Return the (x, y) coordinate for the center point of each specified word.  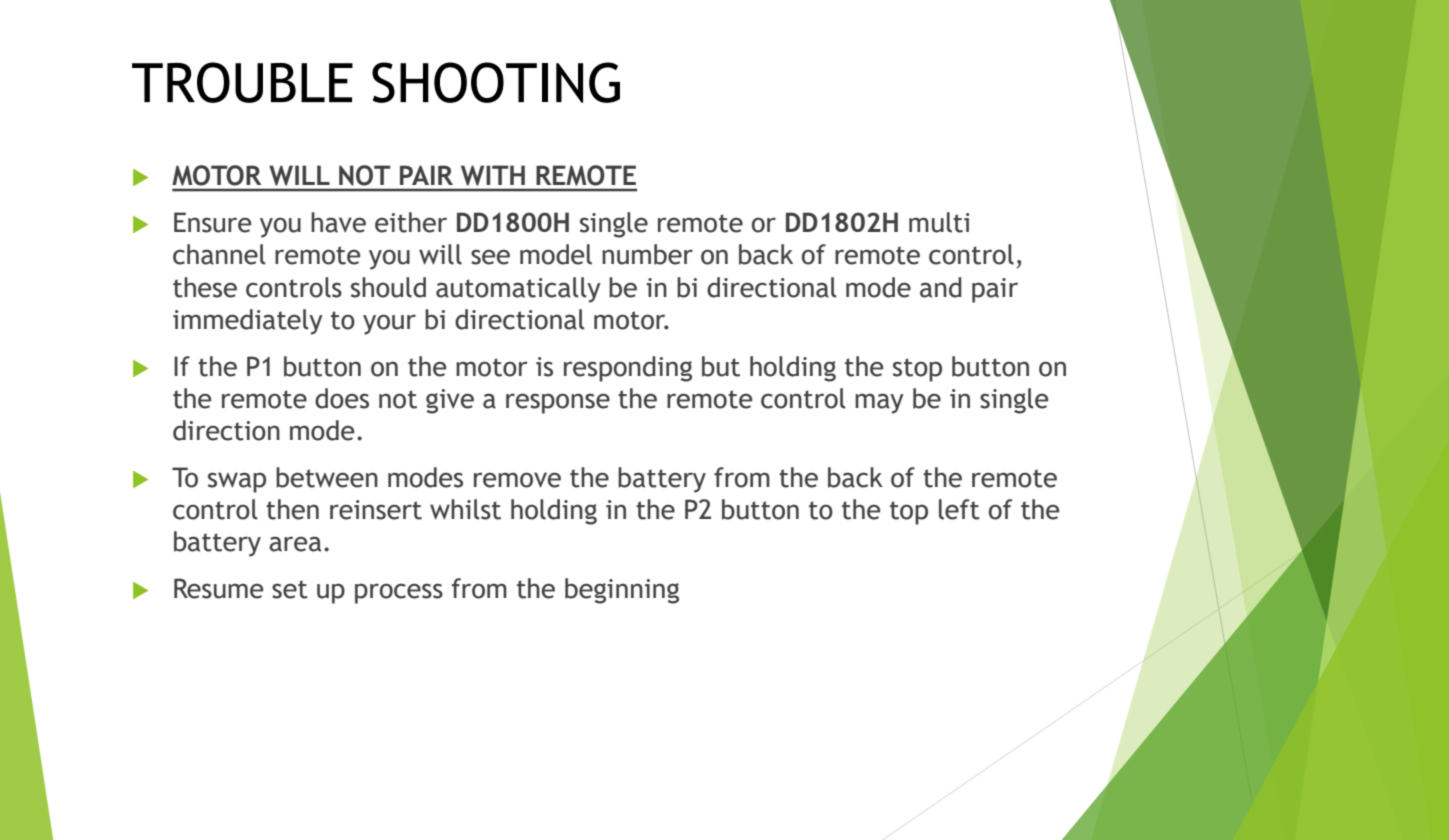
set (290, 589)
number (647, 254)
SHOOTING (496, 82)
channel (219, 254)
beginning (622, 591)
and (941, 287)
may (879, 403)
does (342, 398)
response (558, 403)
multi (939, 222)
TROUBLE (242, 82)
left (959, 509)
